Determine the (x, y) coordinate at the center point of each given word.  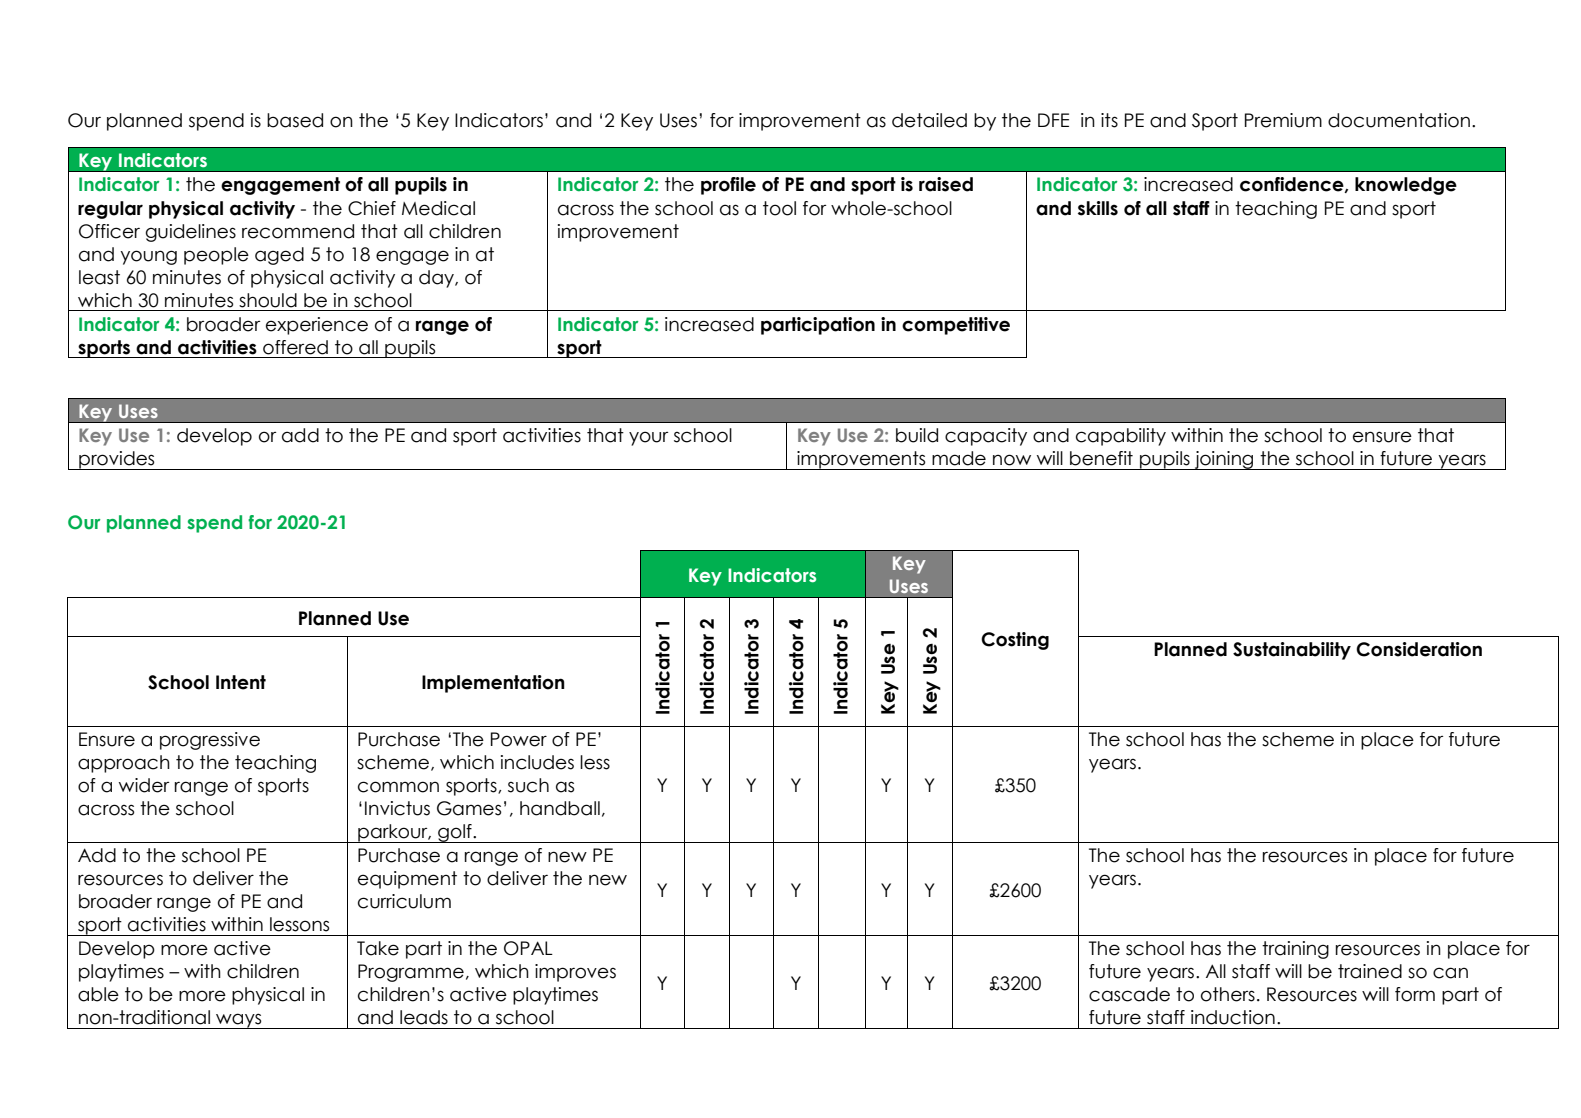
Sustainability (1292, 651)
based (295, 120)
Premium (1283, 120)
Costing (1015, 641)
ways (239, 1021)
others (1228, 994)
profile (728, 186)
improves (575, 973)
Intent (241, 682)
